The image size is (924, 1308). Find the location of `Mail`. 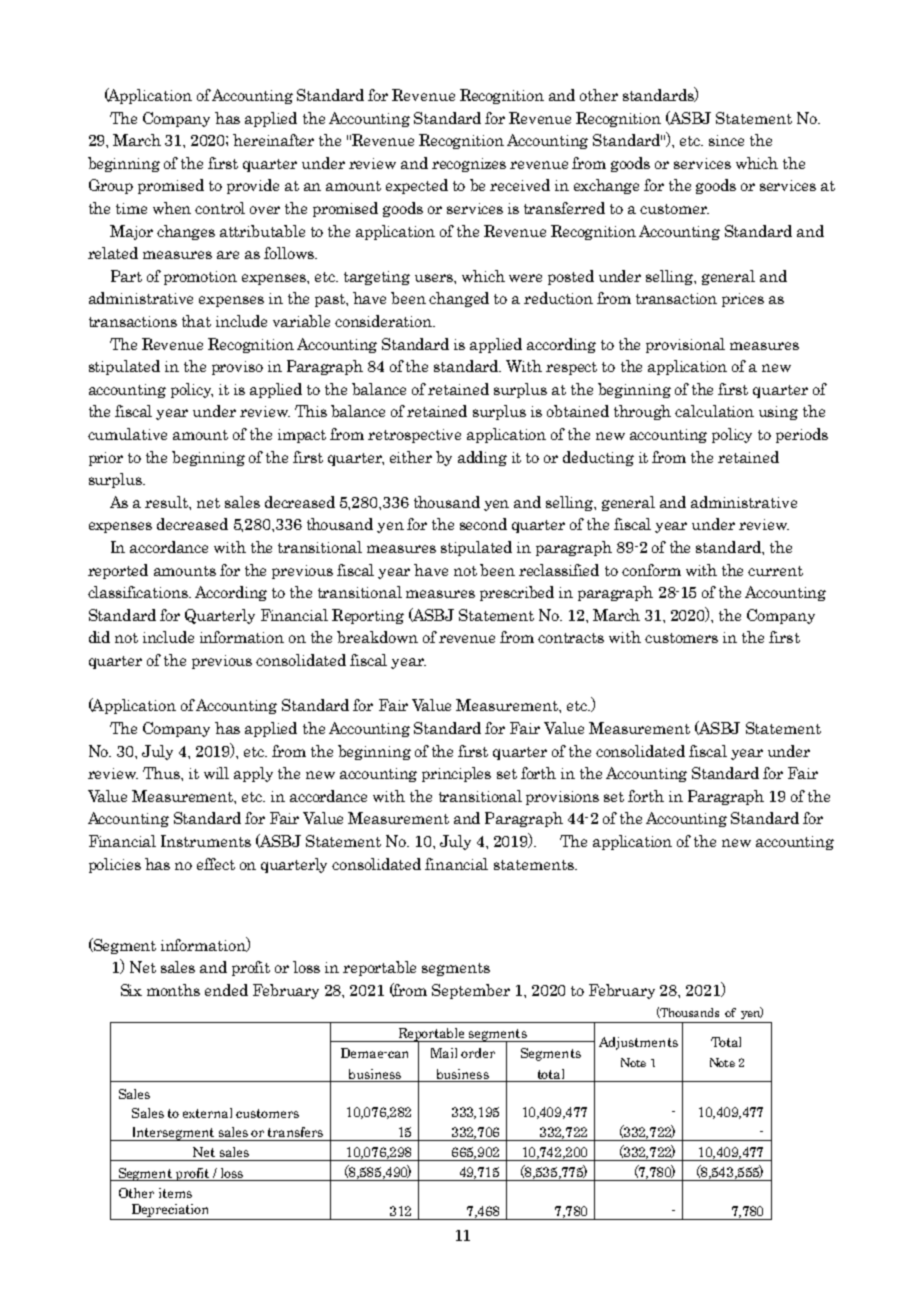

Mail is located at coordinates (444, 1053).
